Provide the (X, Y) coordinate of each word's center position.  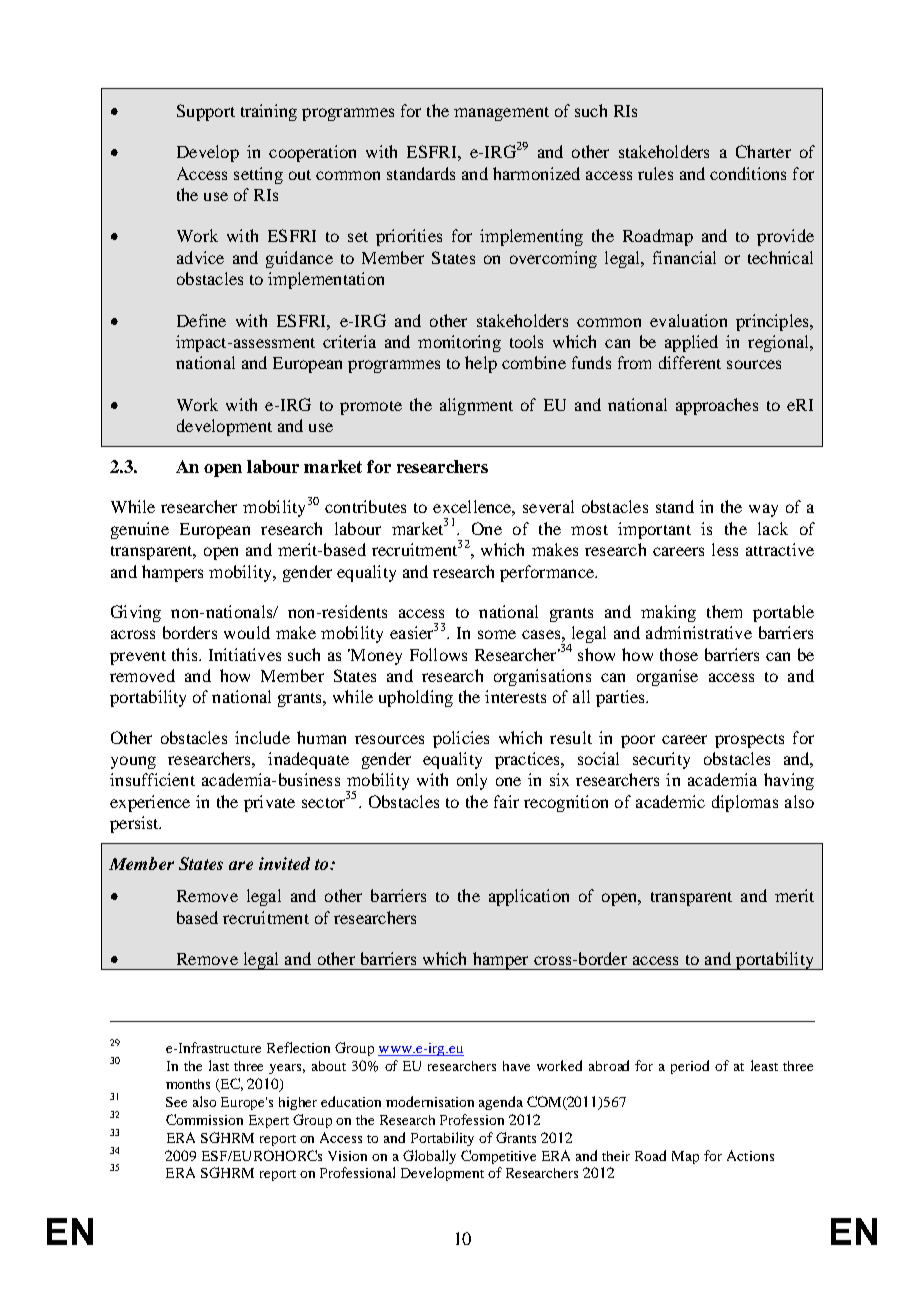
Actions (750, 1155)
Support (206, 112)
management (501, 114)
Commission (204, 1119)
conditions (748, 173)
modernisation (430, 1101)
